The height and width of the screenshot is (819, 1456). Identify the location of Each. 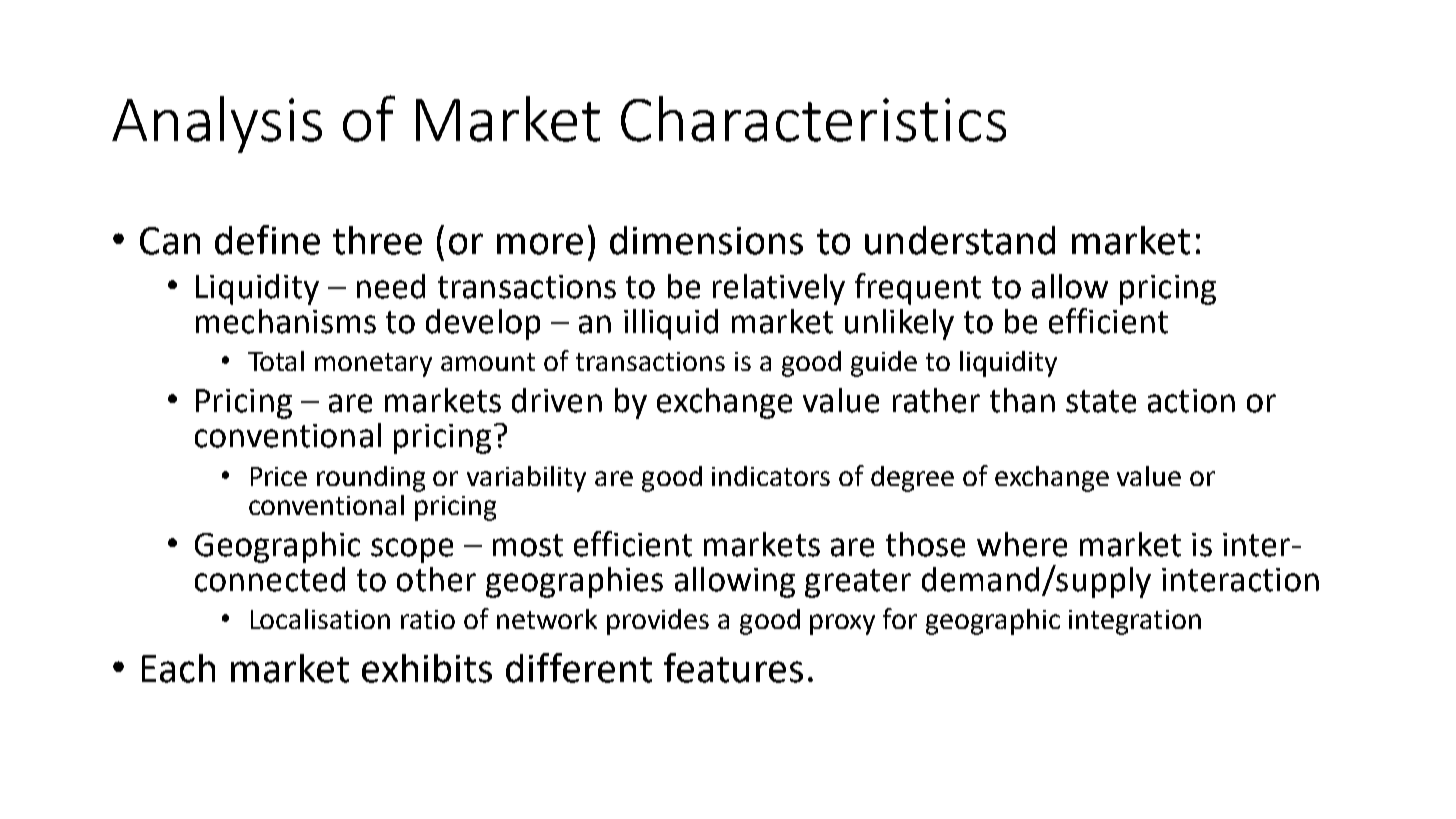
(178, 668).
